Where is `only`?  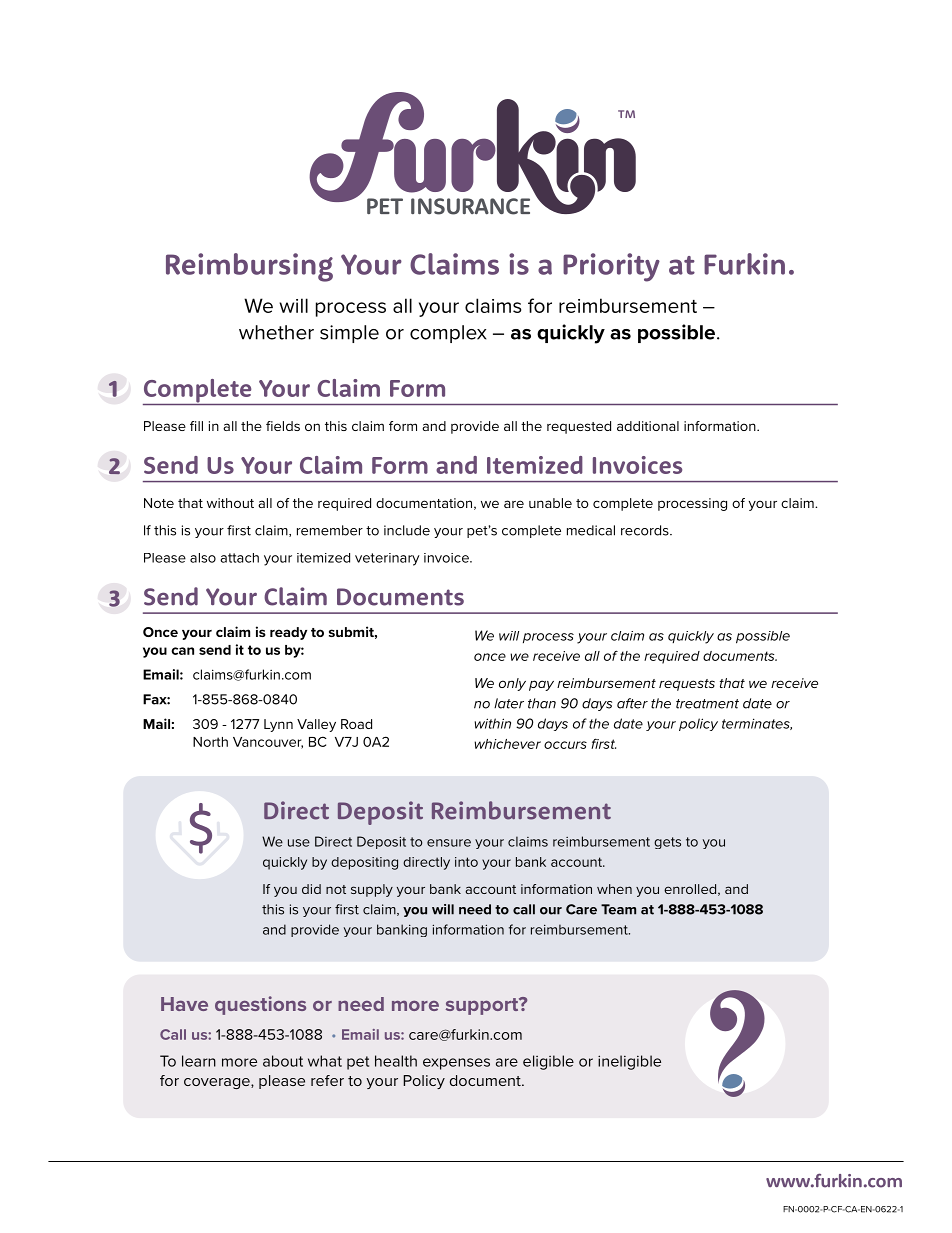
only is located at coordinates (512, 684).
